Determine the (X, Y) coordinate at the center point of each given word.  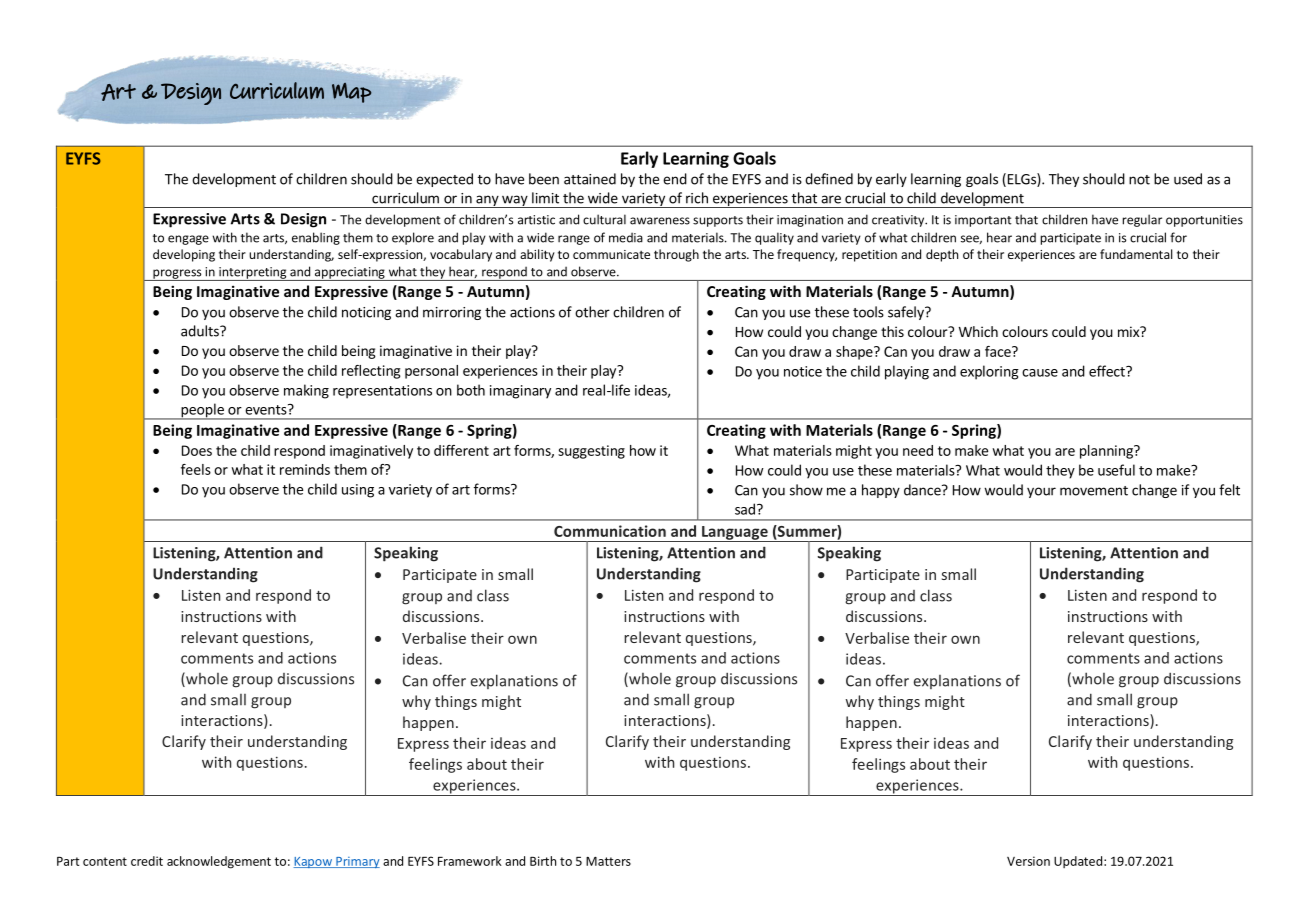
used (1188, 179)
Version (1028, 861)
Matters (608, 861)
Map (351, 93)
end (675, 179)
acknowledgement (219, 862)
